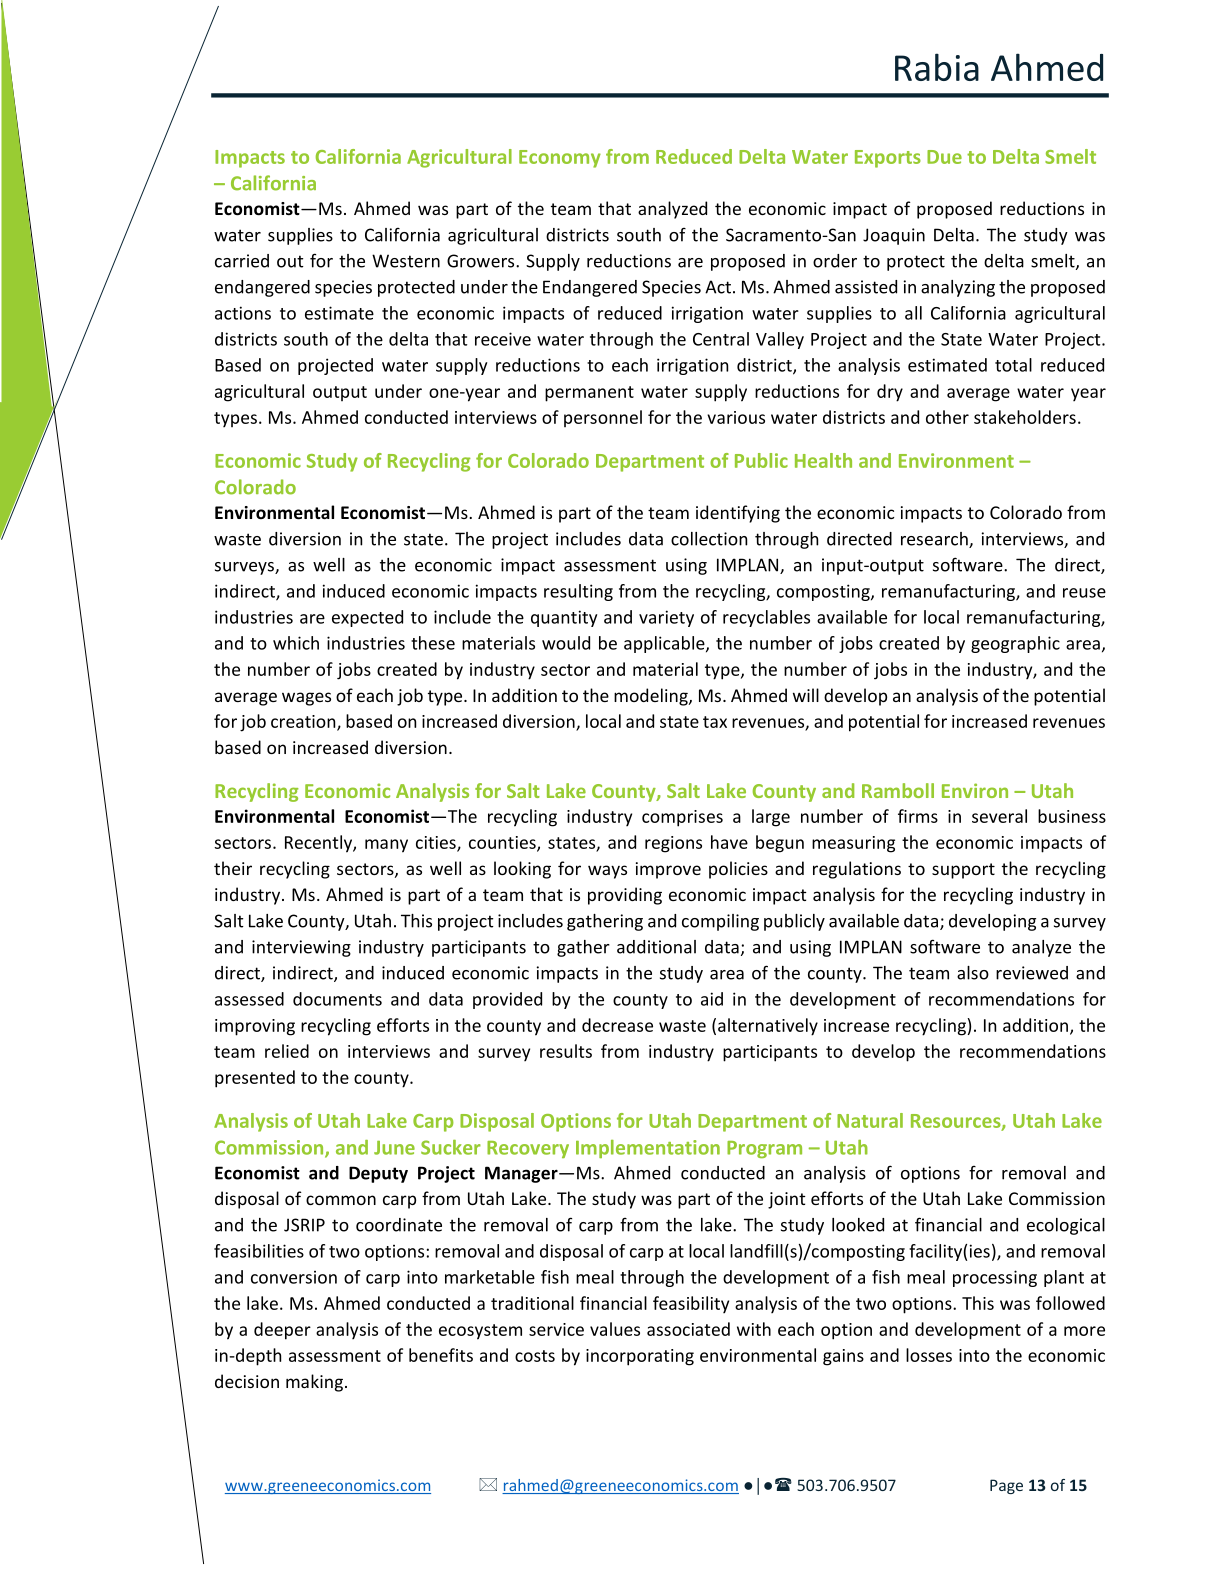 The height and width of the screenshot is (1570, 1213). Describe the element at coordinates (937, 67) in the screenshot. I see `Rabia` at that location.
